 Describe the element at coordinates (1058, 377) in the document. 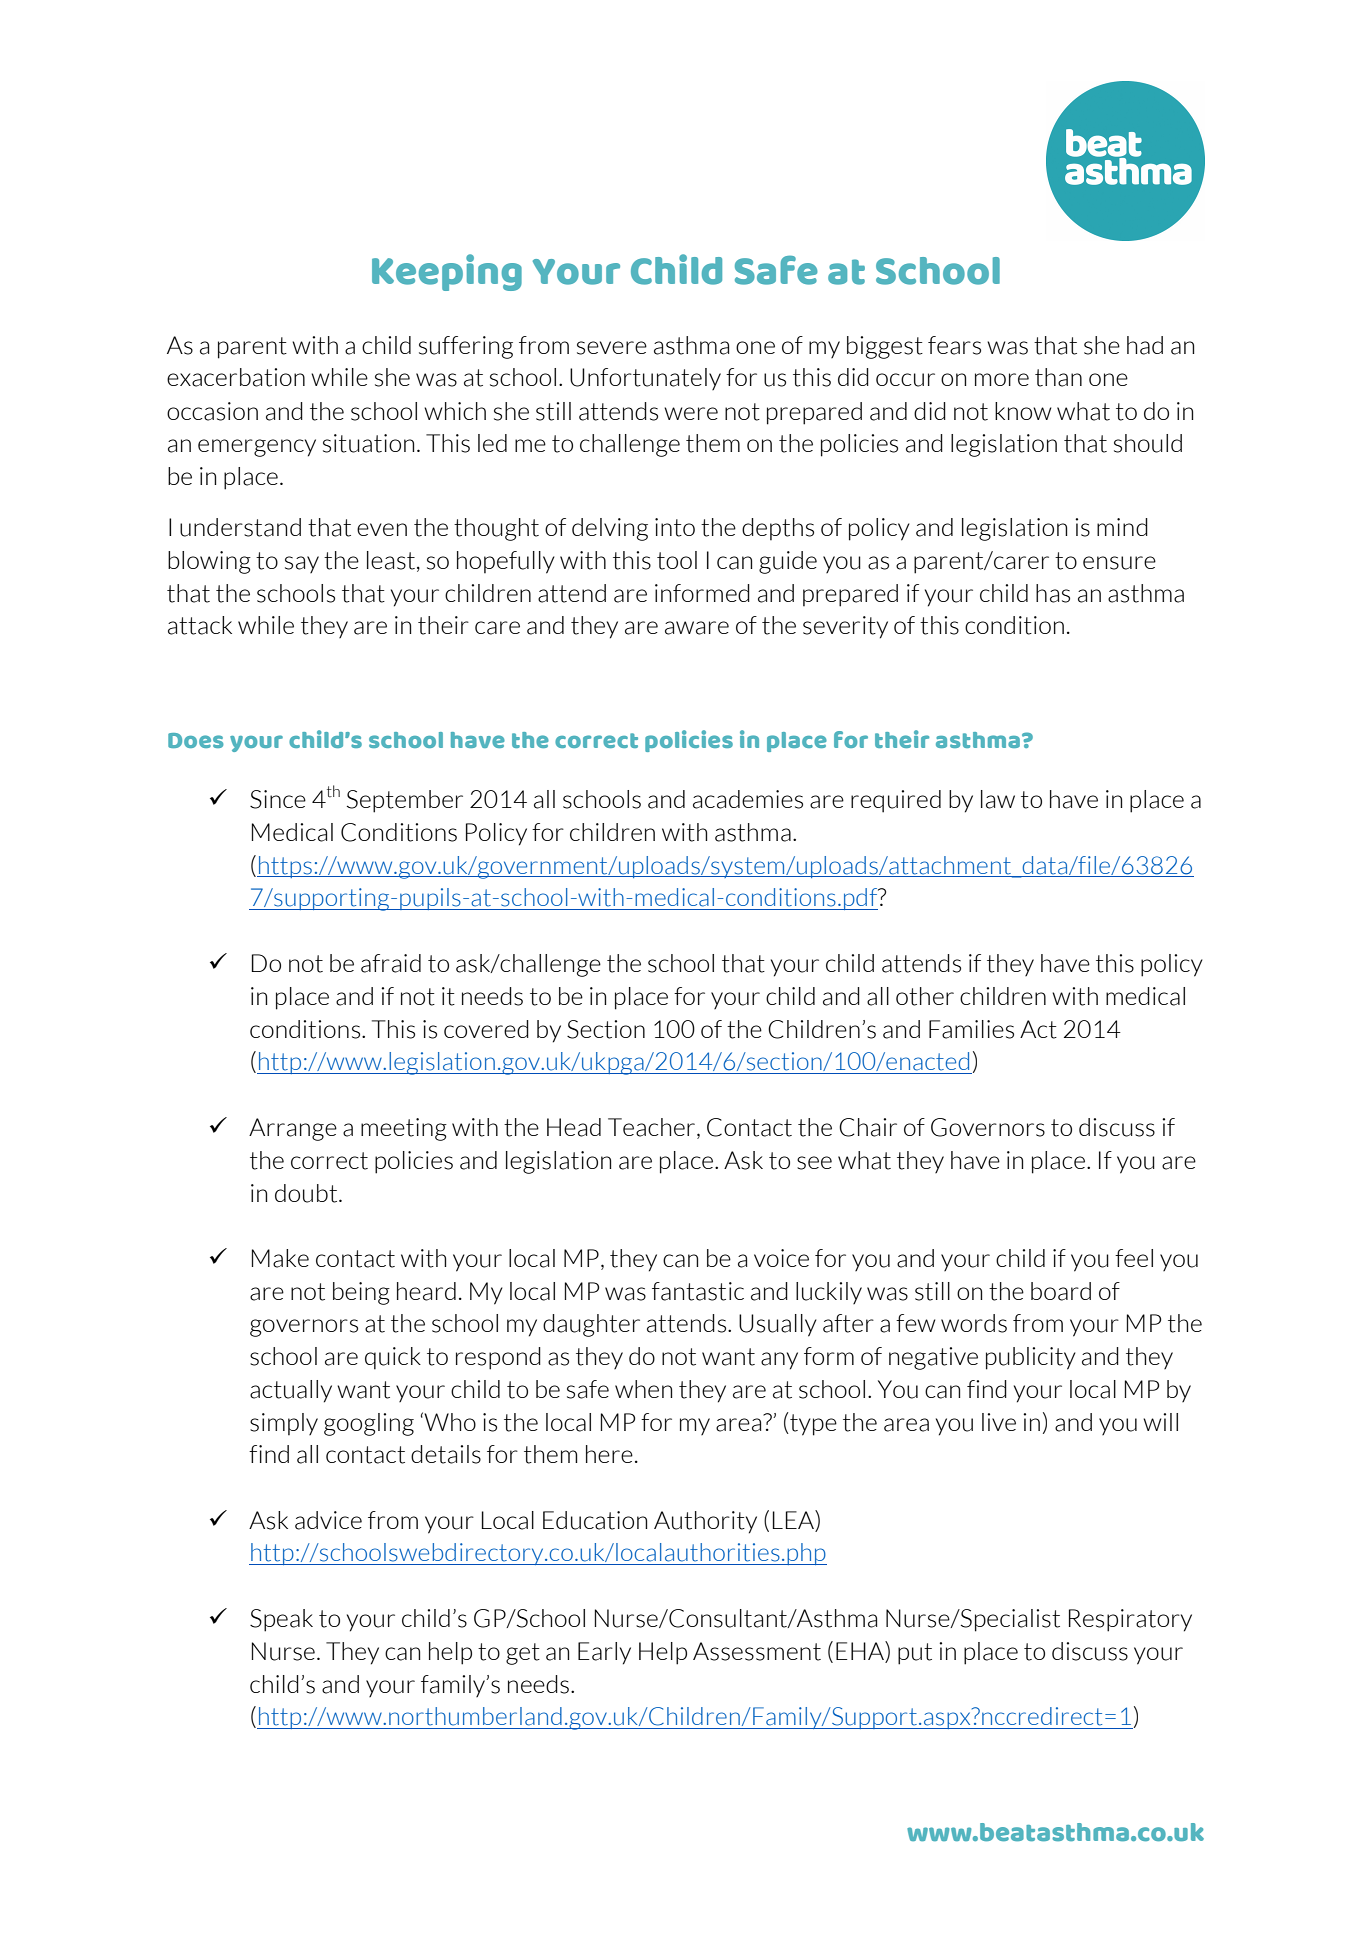

I see `than` at that location.
